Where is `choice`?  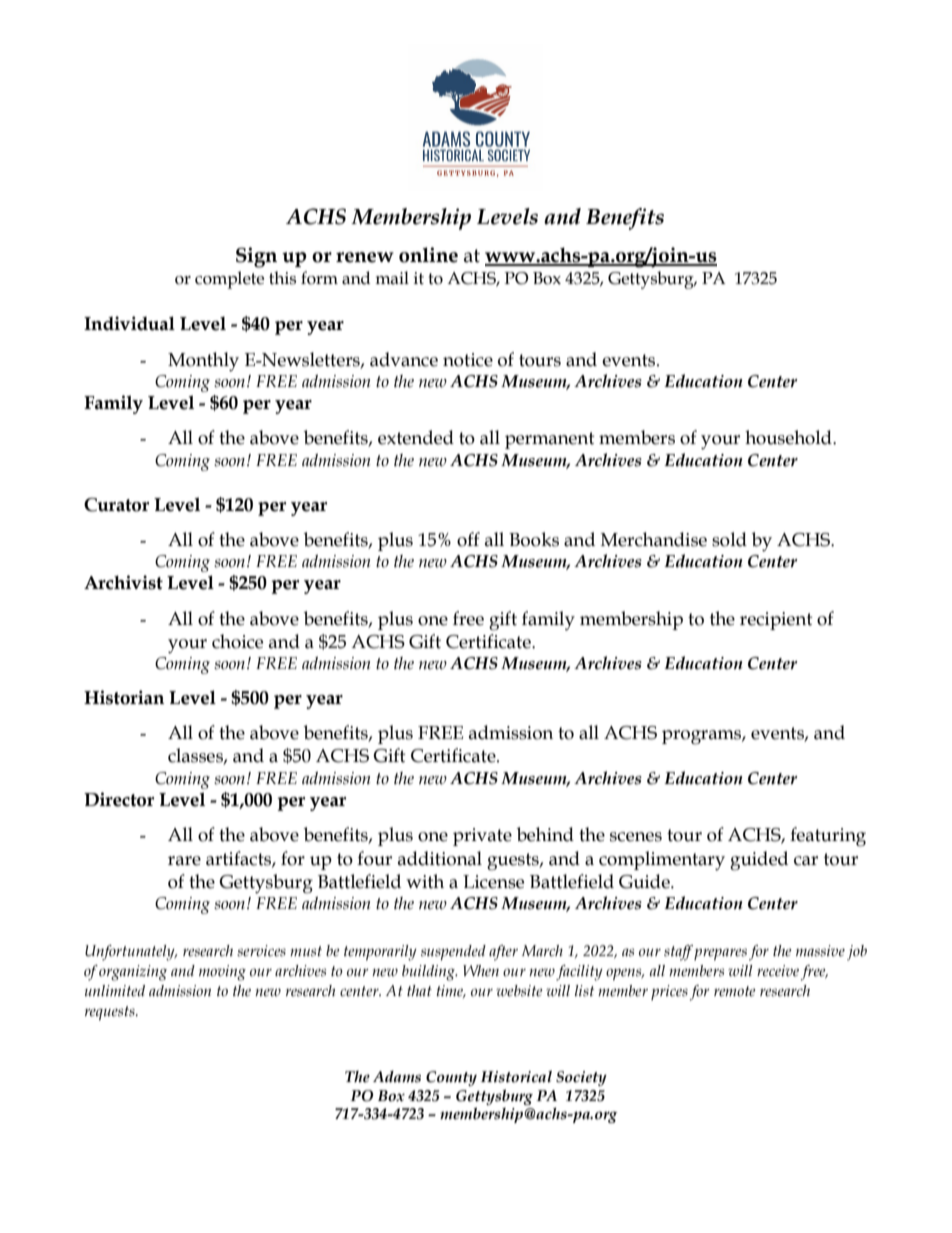 choice is located at coordinates (237, 641).
